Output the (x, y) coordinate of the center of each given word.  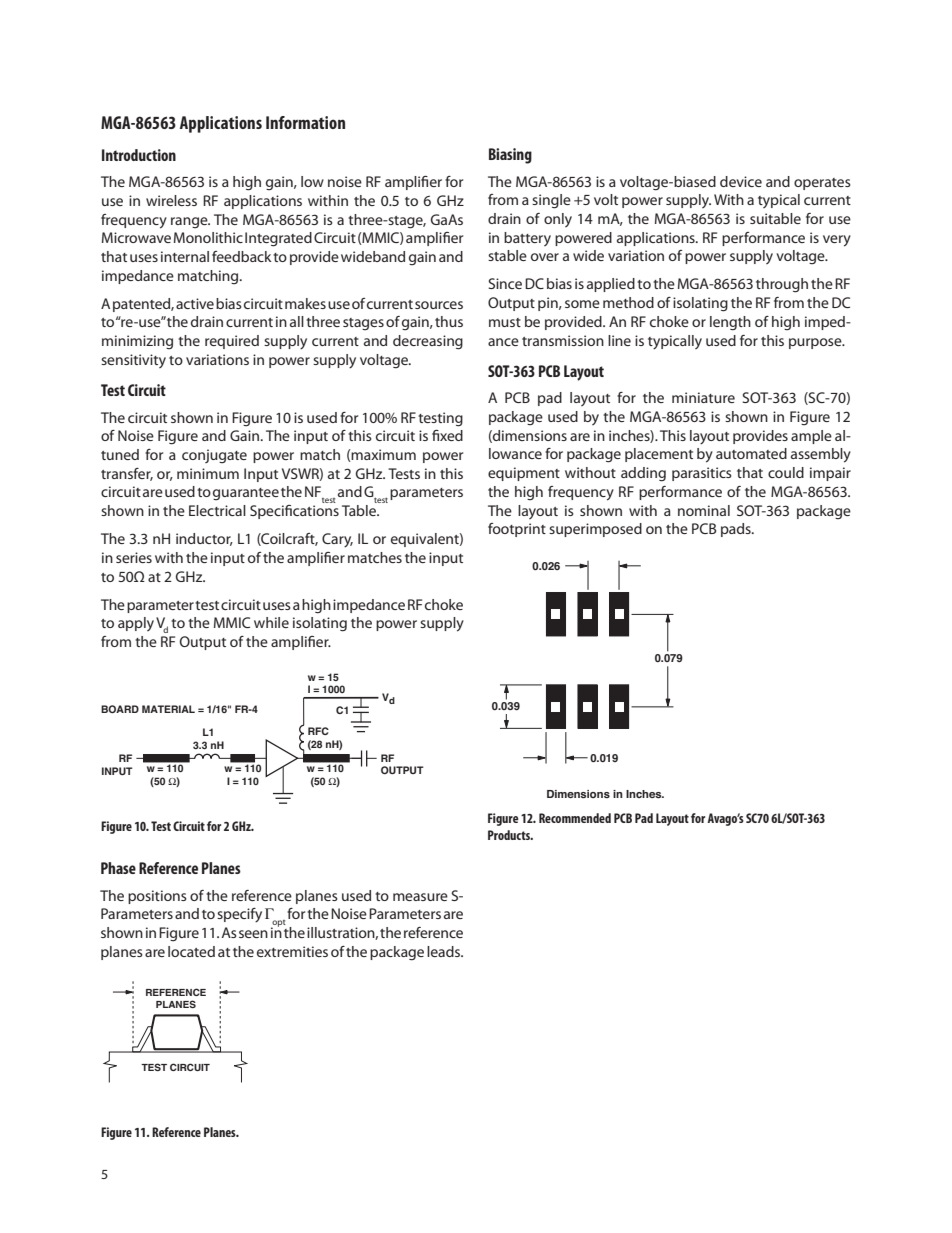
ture (721, 398)
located (191, 951)
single (551, 201)
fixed (447, 435)
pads (737, 530)
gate (233, 457)
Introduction (139, 155)
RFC (318, 731)
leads (445, 951)
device (741, 181)
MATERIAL (168, 709)
